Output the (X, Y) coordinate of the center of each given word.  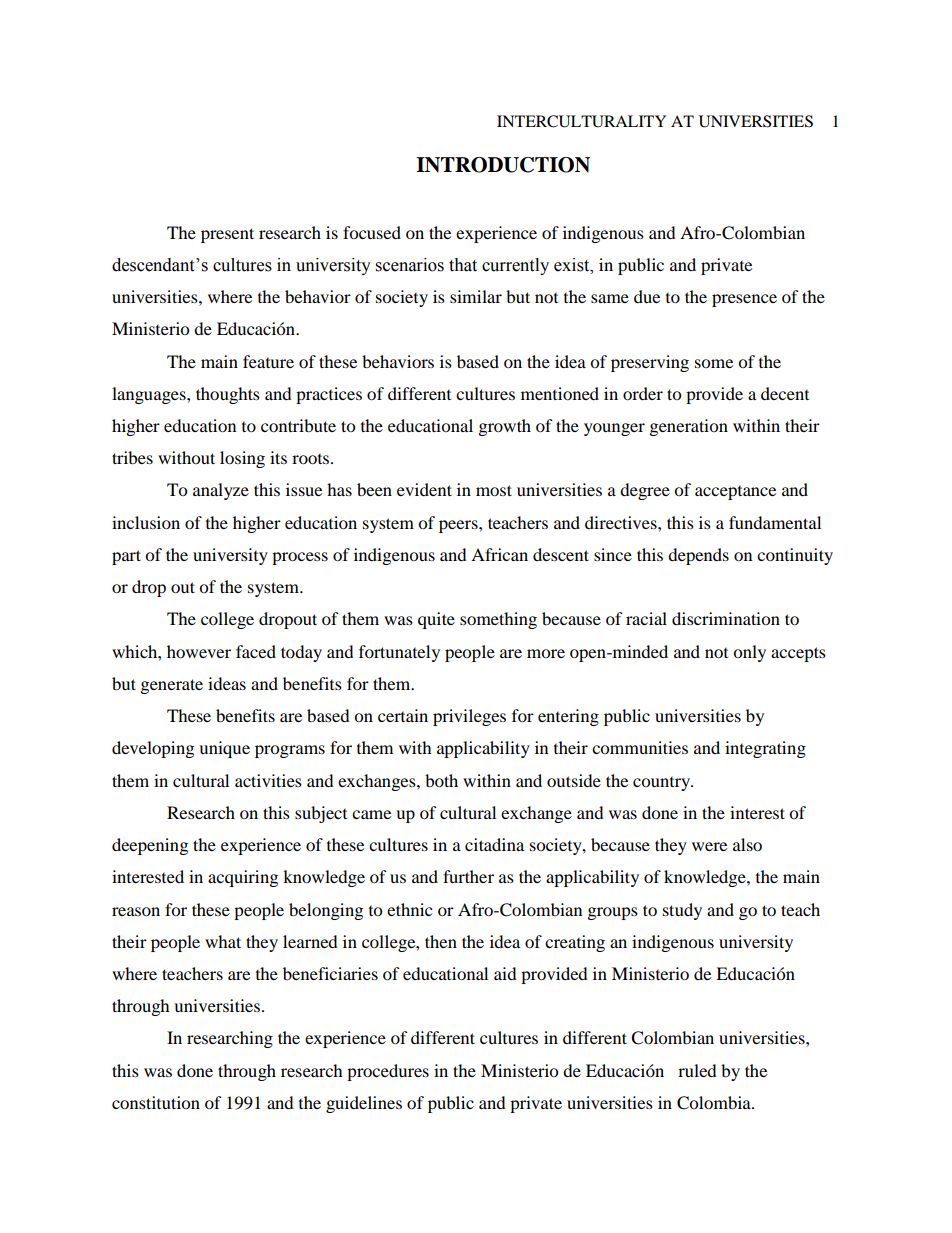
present (227, 235)
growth (505, 427)
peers (459, 526)
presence (744, 300)
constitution (156, 1102)
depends (698, 556)
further (468, 876)
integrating (765, 749)
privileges (469, 717)
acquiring (243, 878)
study (682, 911)
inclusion (146, 522)
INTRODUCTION (503, 165)
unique (224, 749)
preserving (650, 363)
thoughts (228, 395)
